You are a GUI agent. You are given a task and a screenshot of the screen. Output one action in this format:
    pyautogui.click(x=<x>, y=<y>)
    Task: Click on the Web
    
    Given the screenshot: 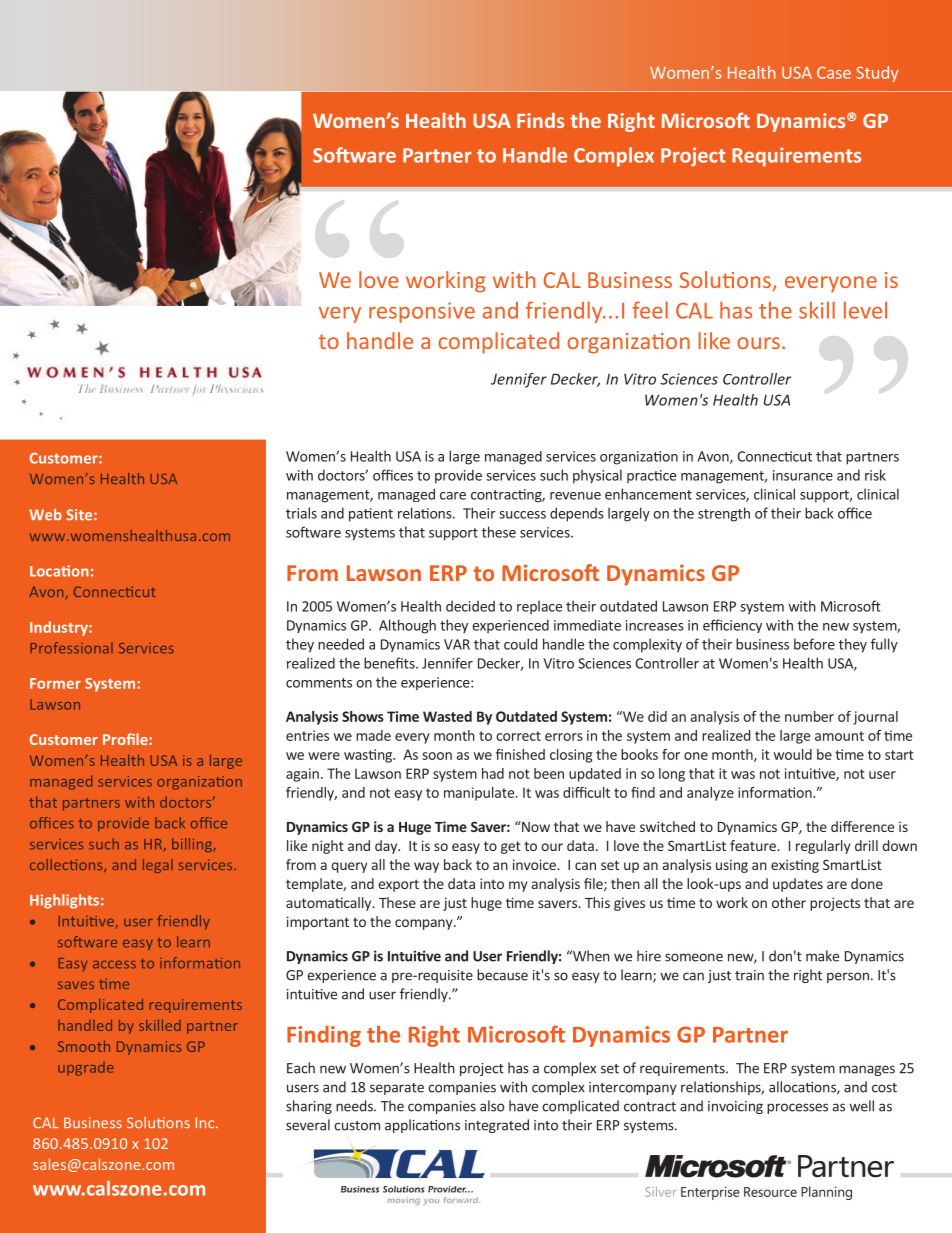 What is the action you would take?
    pyautogui.click(x=45, y=515)
